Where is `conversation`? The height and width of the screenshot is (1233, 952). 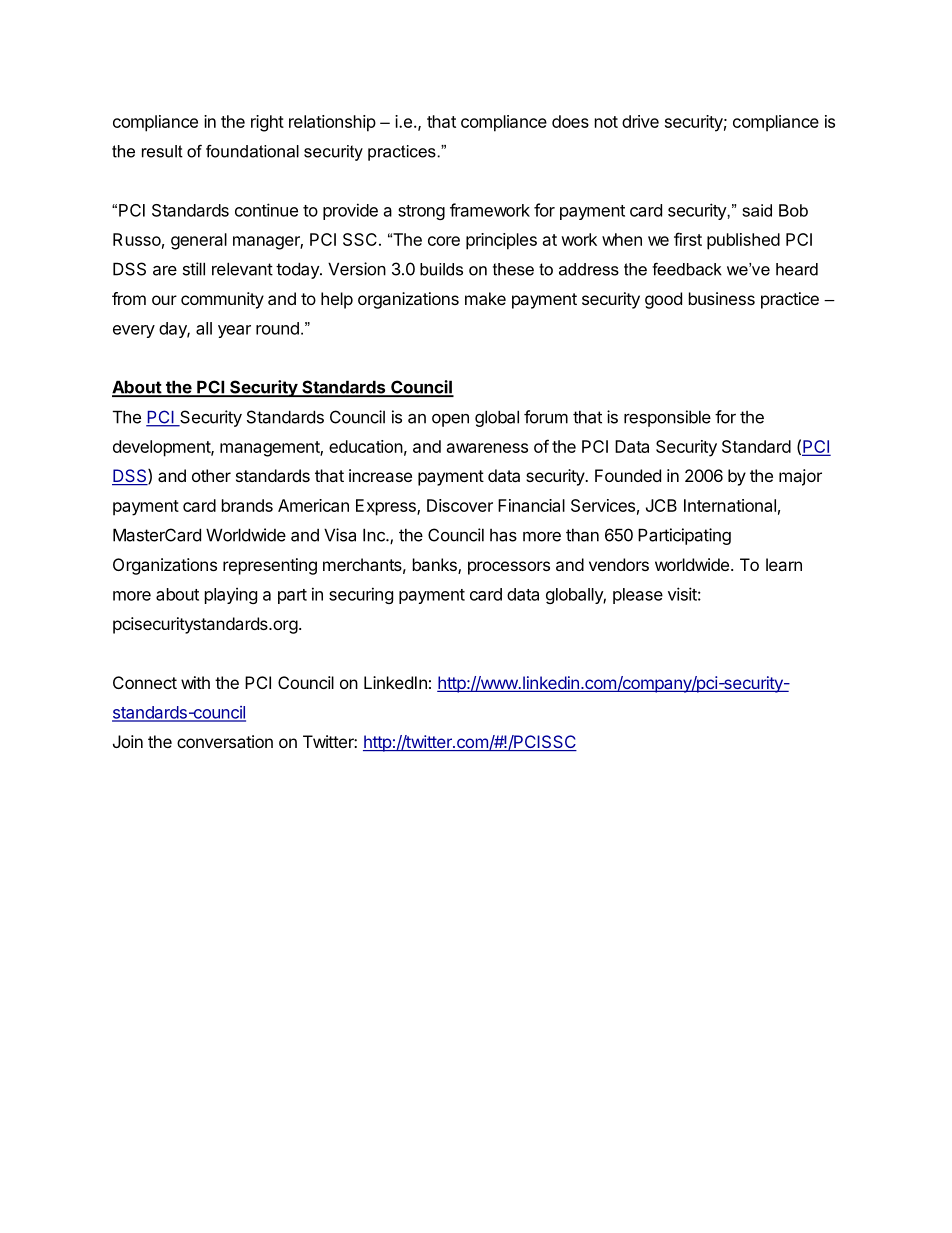 conversation is located at coordinates (225, 741).
